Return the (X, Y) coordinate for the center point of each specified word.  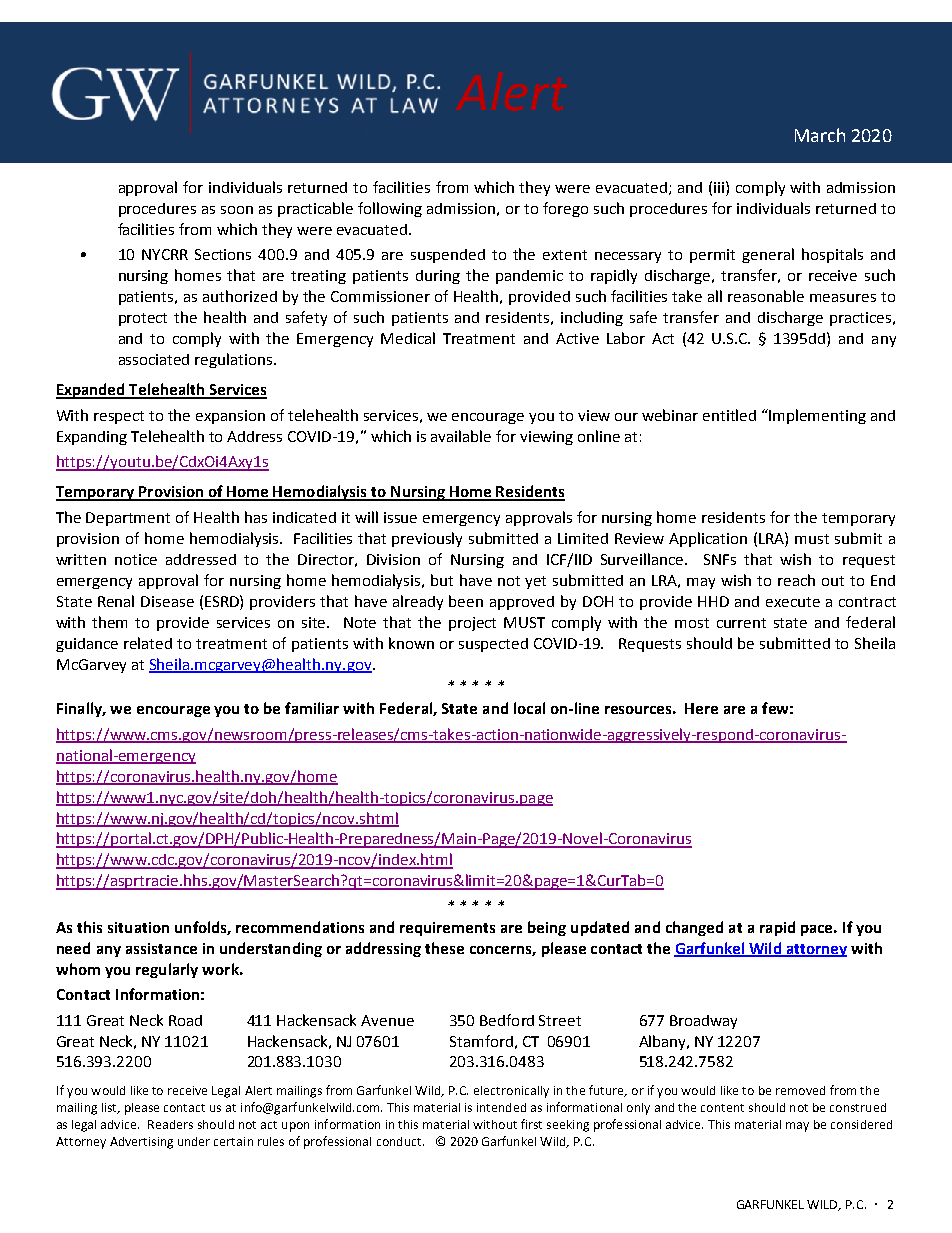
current (741, 623)
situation (138, 927)
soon (237, 210)
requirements (447, 929)
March (820, 135)
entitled (729, 415)
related (148, 643)
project (472, 624)
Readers (170, 1124)
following (390, 209)
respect (119, 417)
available (461, 436)
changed (694, 928)
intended (501, 1107)
